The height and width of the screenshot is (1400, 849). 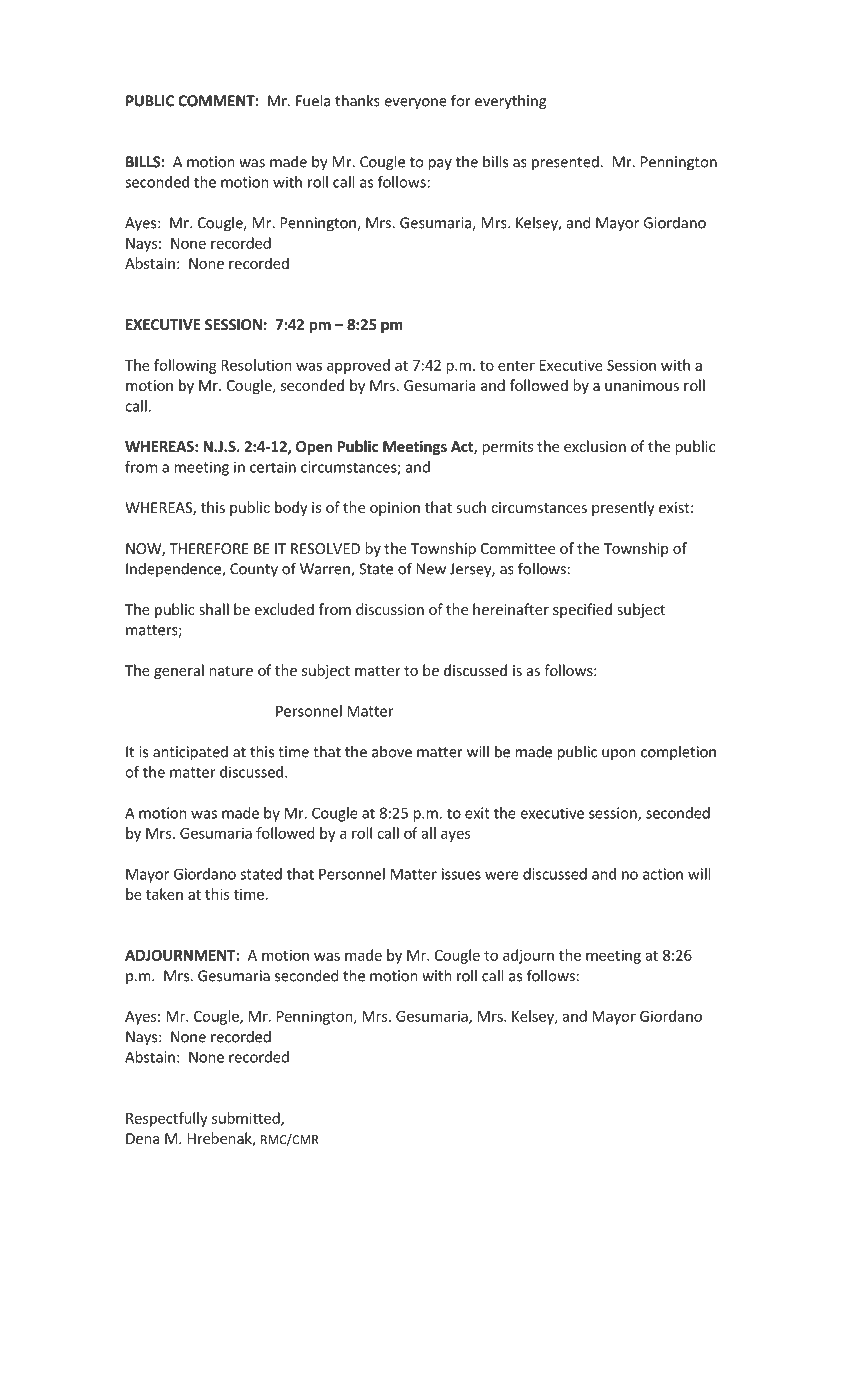 What do you see at coordinates (167, 1119) in the screenshot?
I see `Respectfully` at bounding box center [167, 1119].
